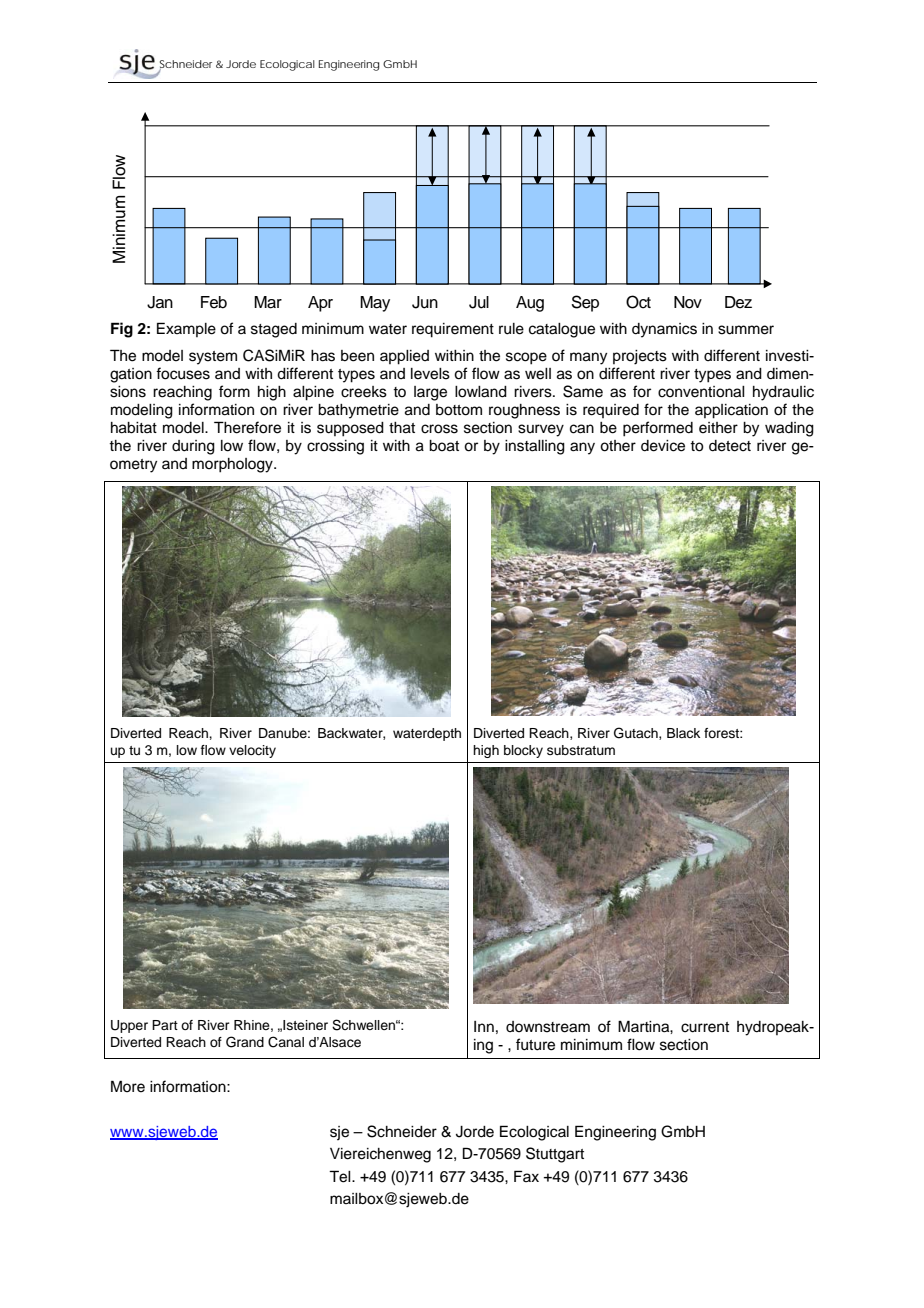 The image size is (924, 1308). What do you see at coordinates (453, 330) in the screenshot?
I see `requirement` at bounding box center [453, 330].
